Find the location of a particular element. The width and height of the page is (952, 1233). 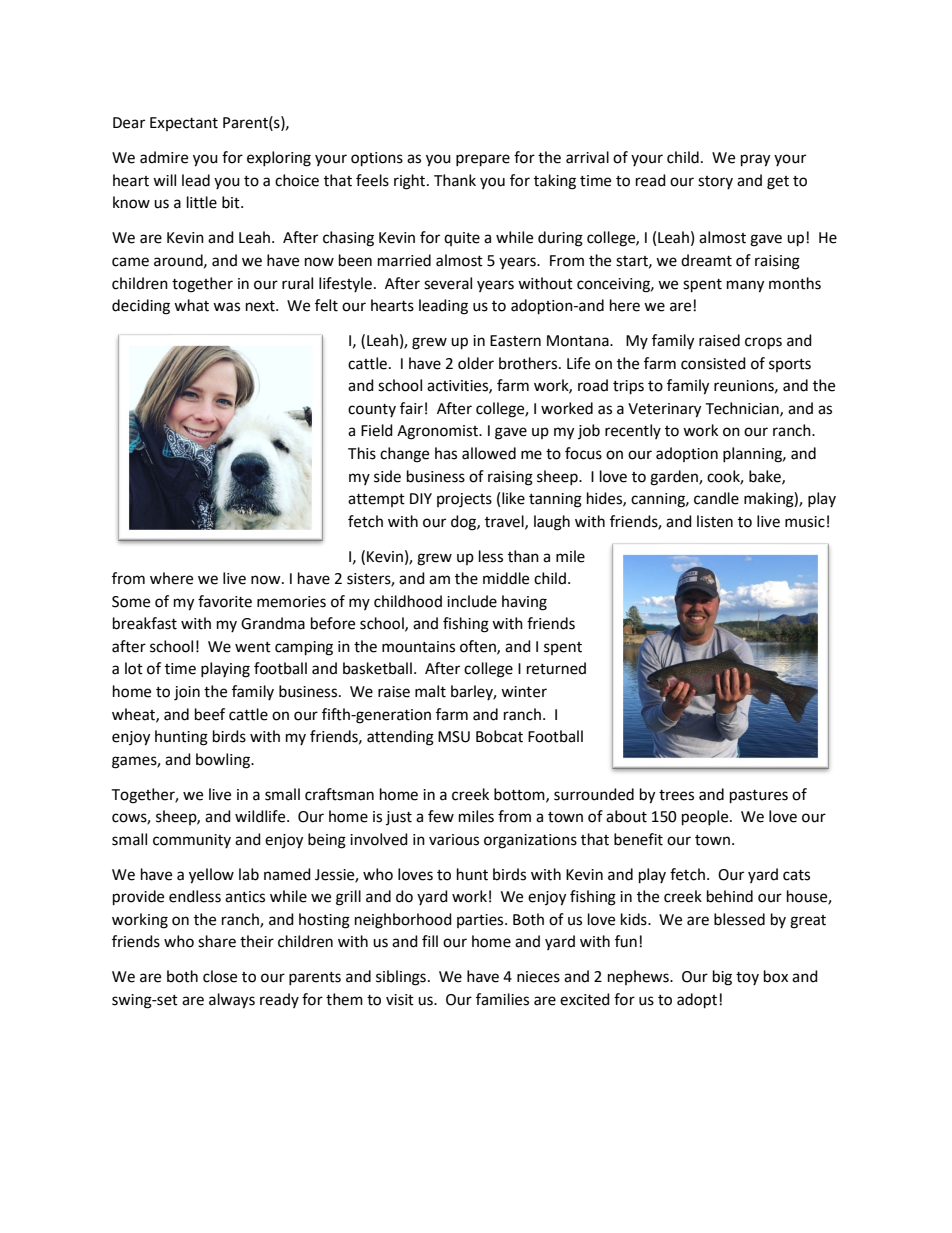

beef is located at coordinates (210, 714).
